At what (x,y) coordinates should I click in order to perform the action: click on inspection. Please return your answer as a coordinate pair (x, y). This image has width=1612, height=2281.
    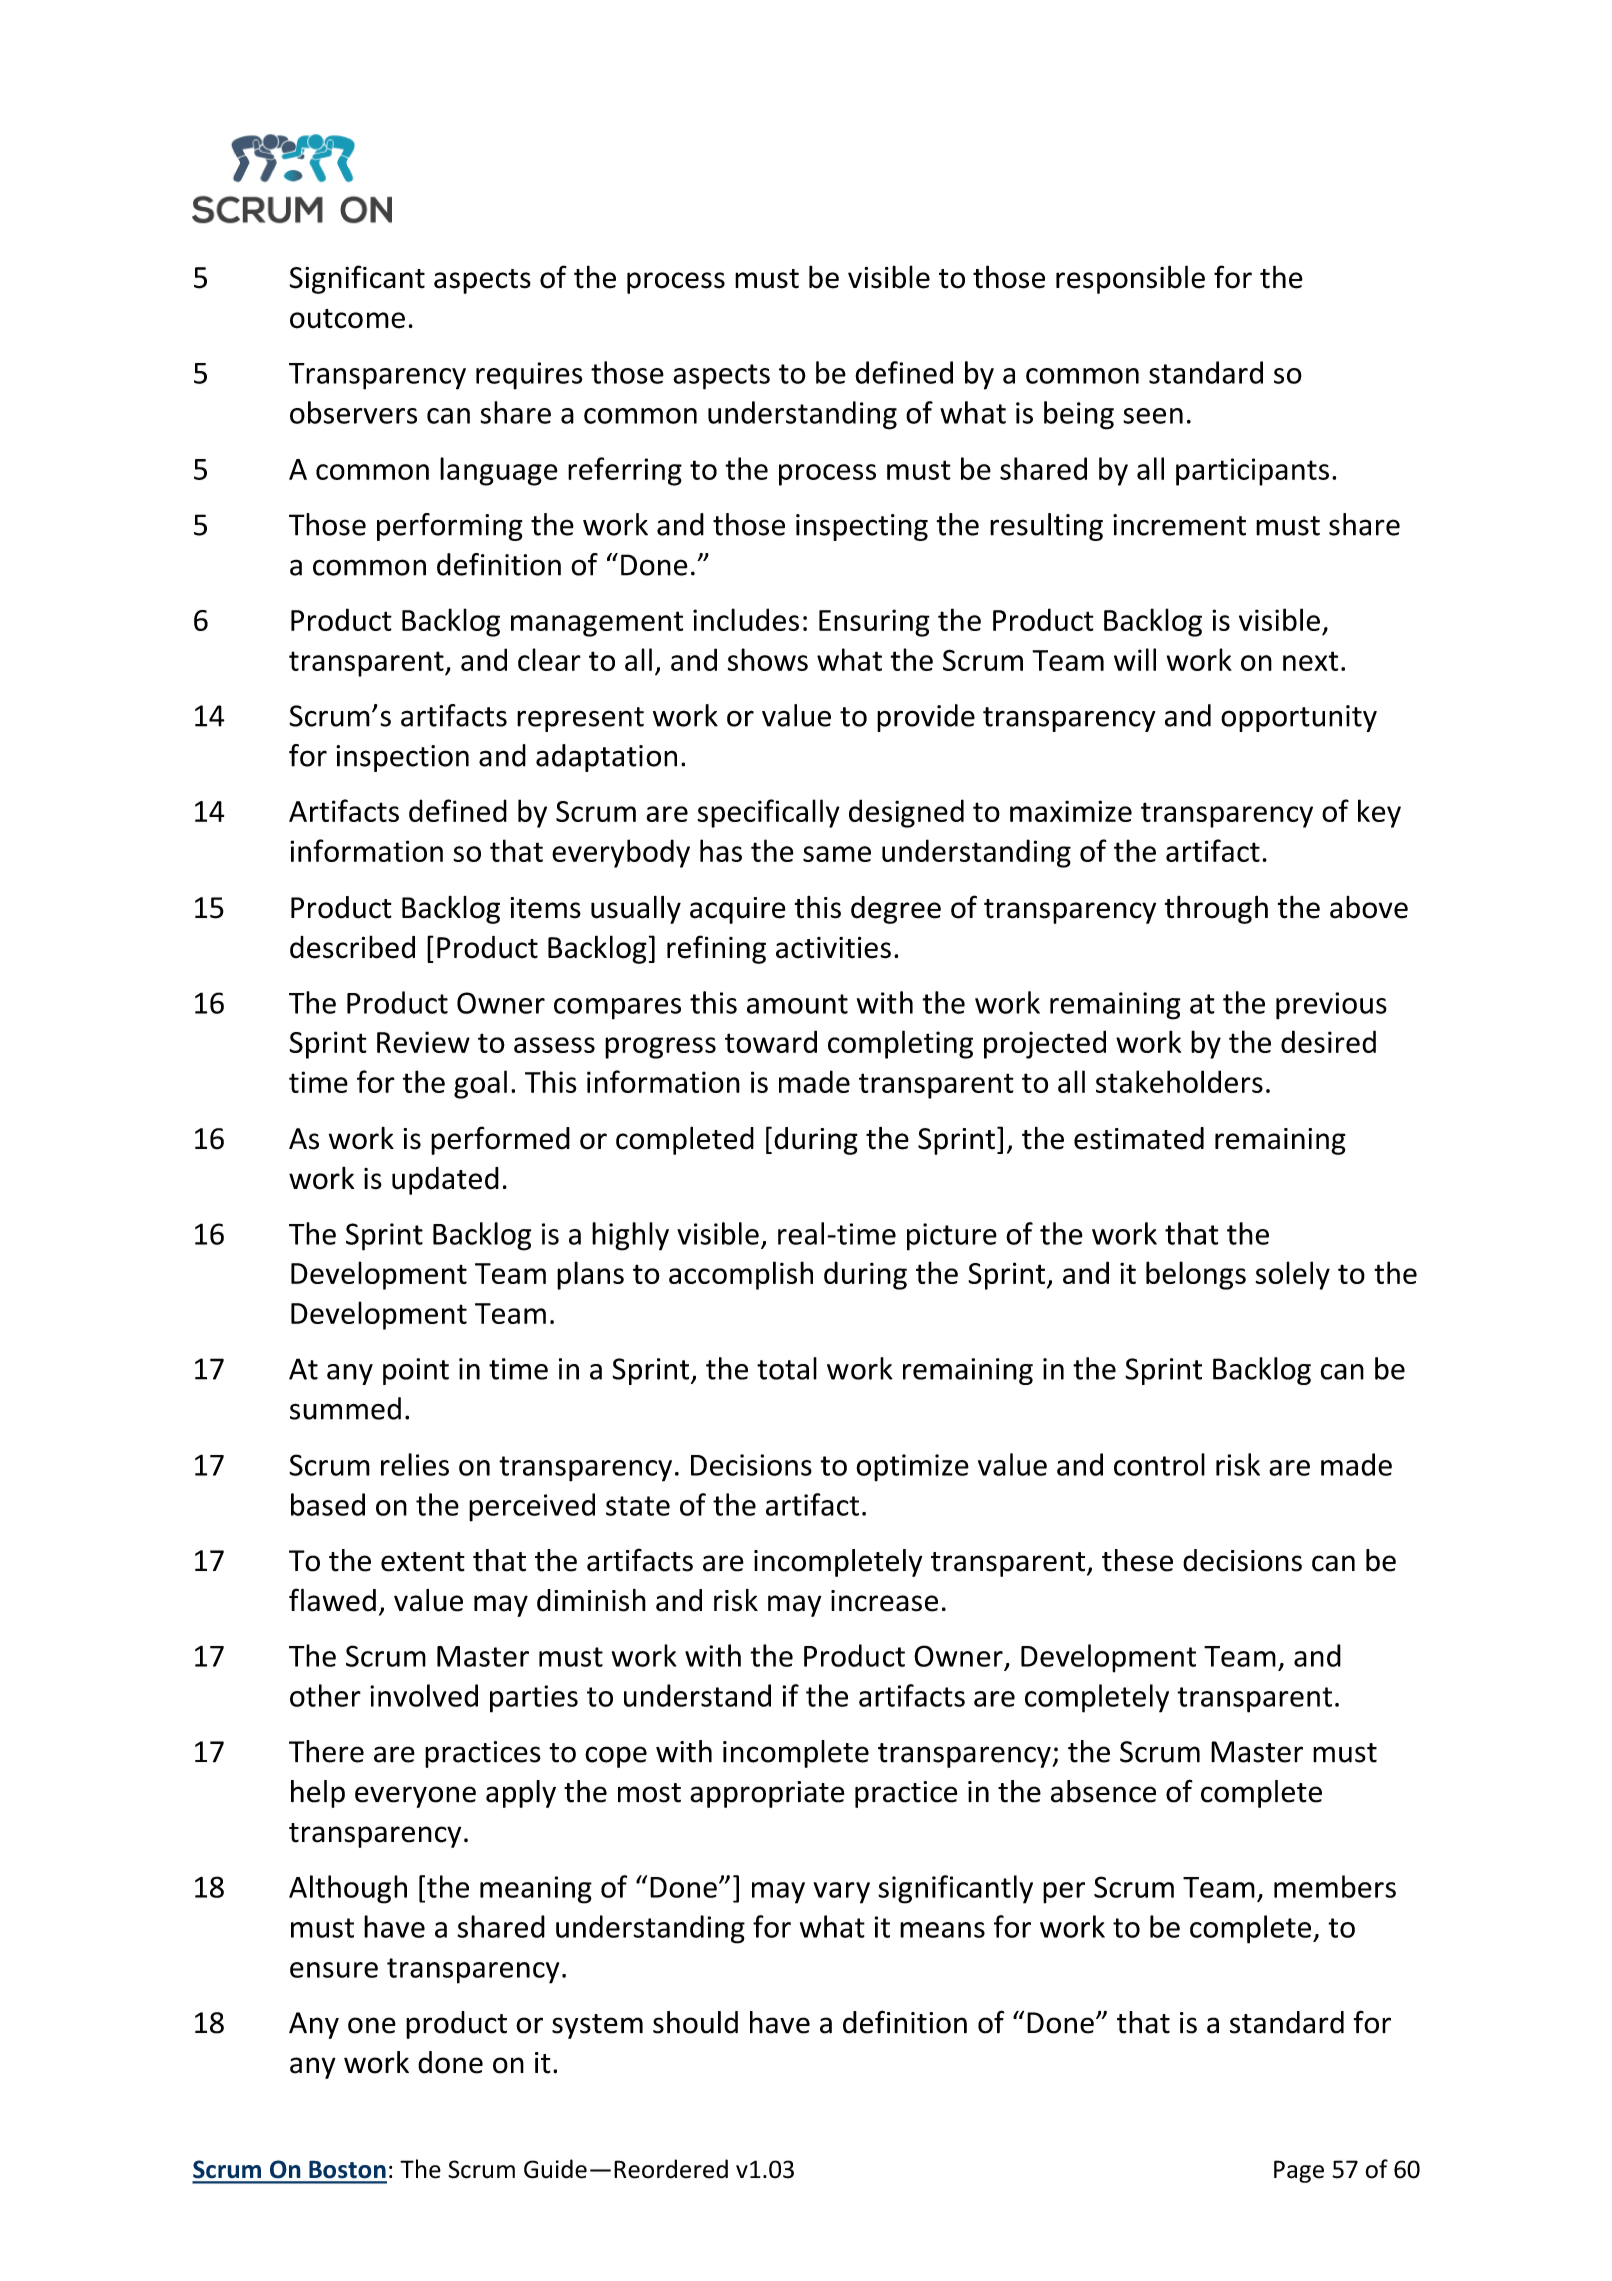
    Looking at the image, I should click on (402, 758).
